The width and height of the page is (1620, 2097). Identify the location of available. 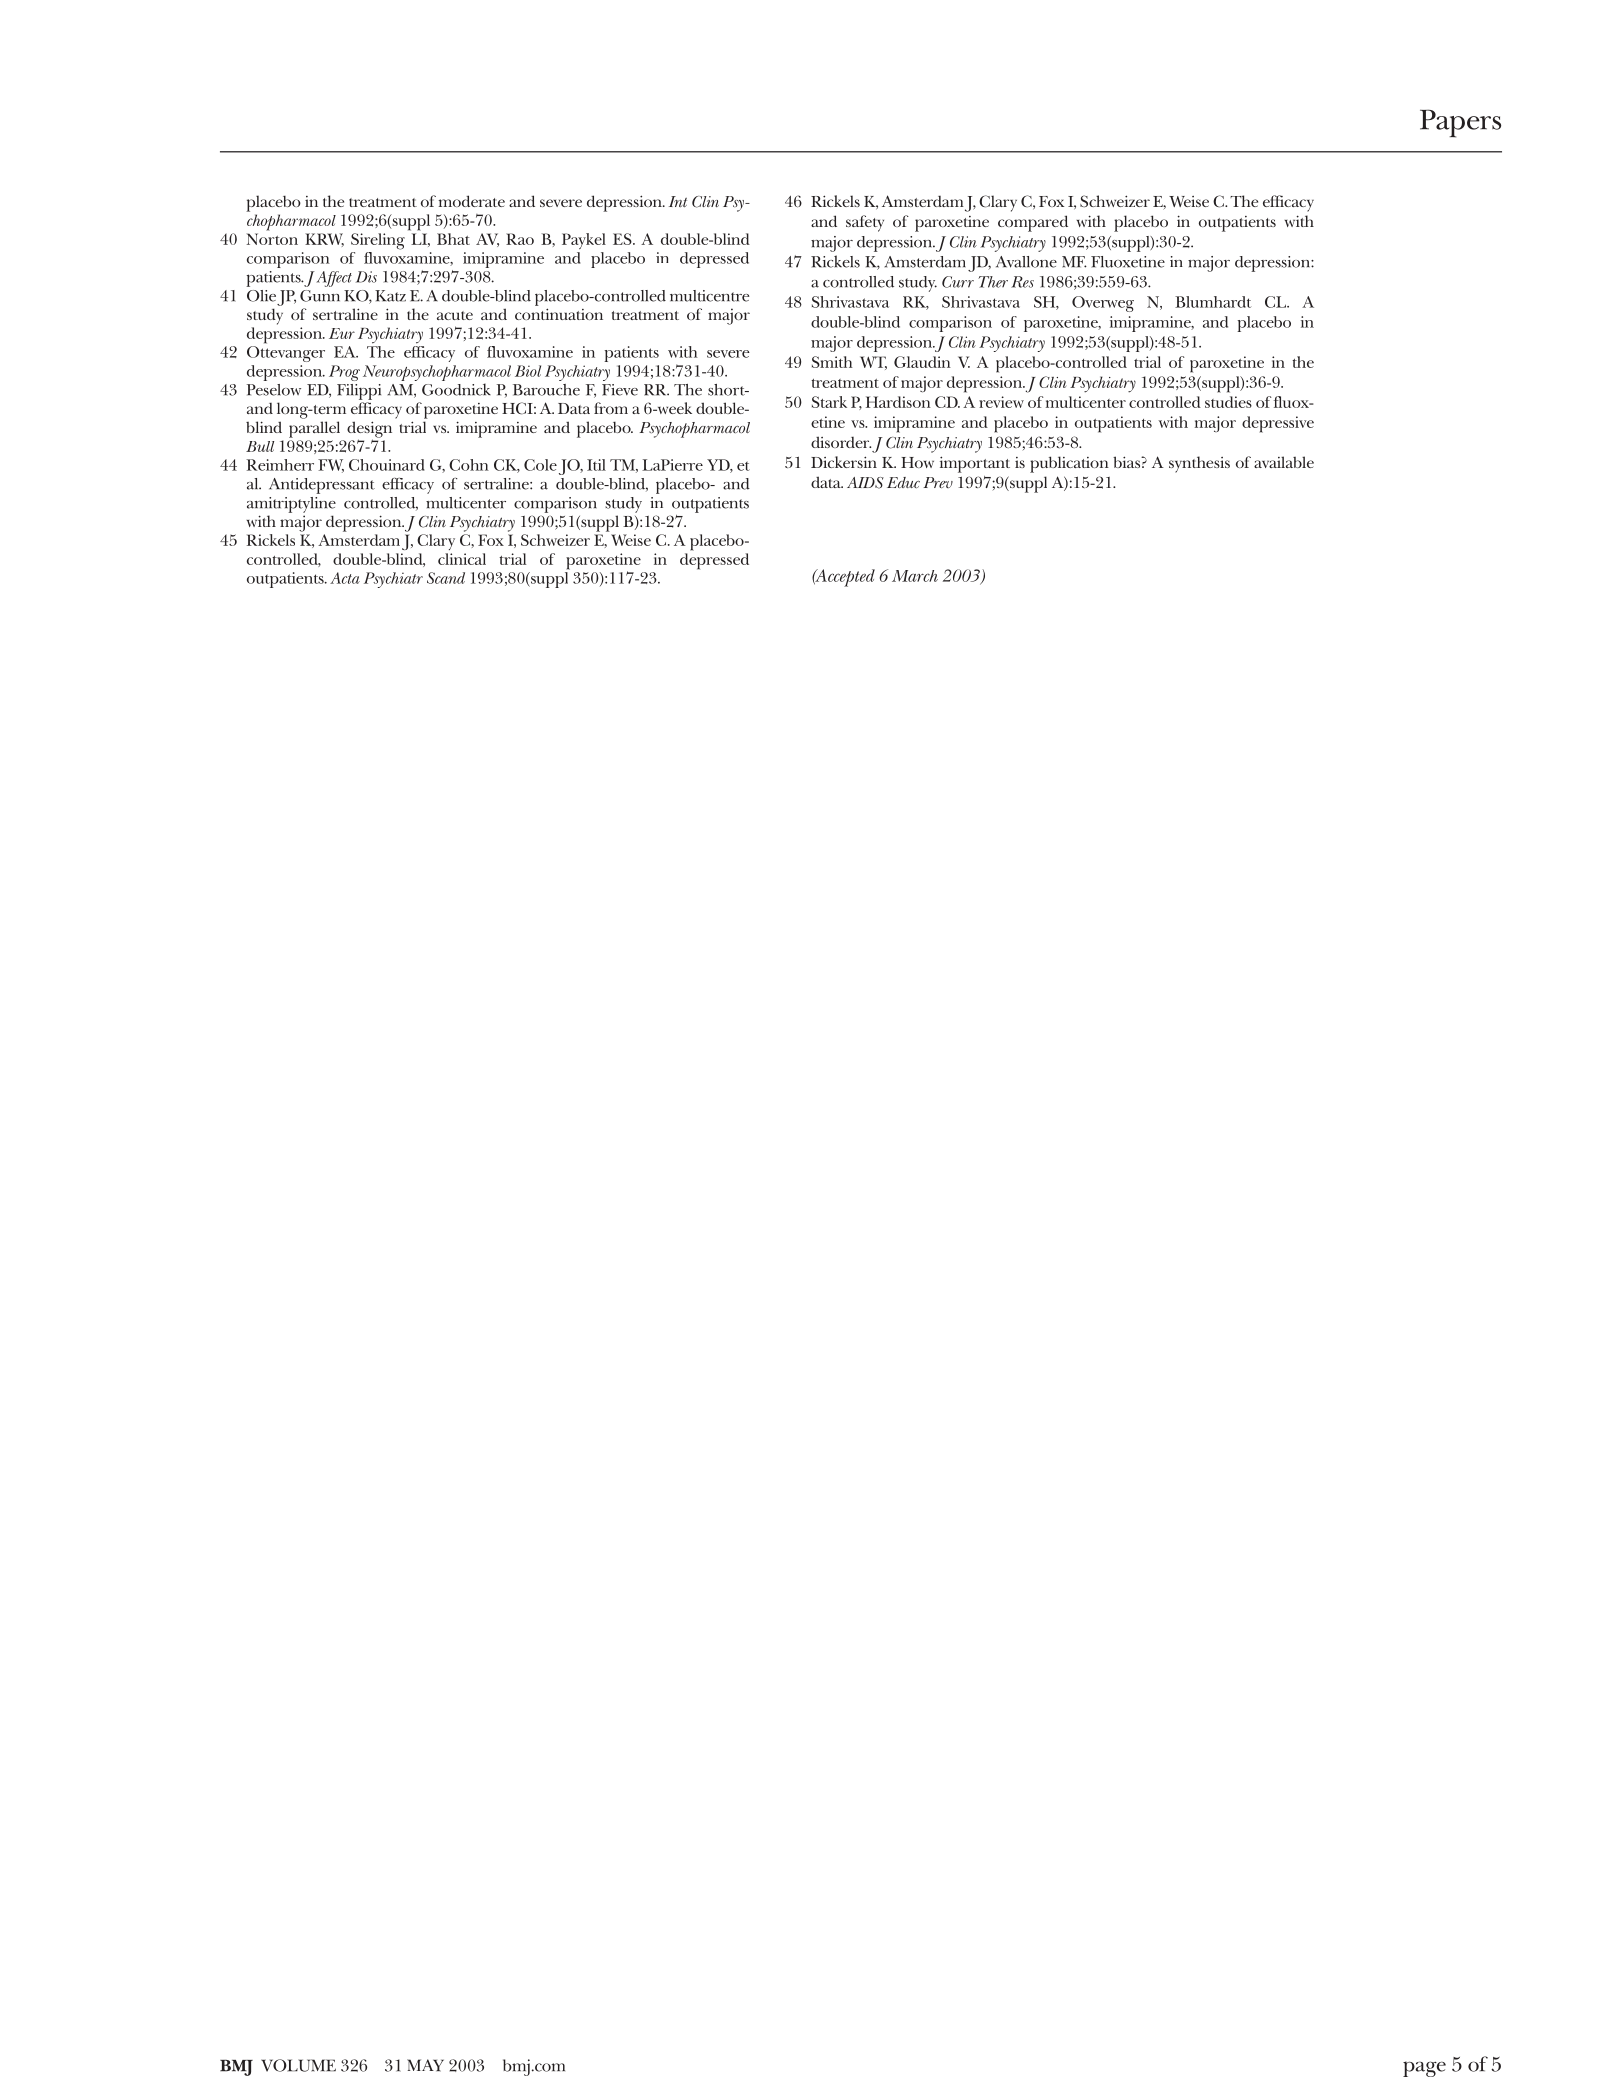
(1284, 462).
